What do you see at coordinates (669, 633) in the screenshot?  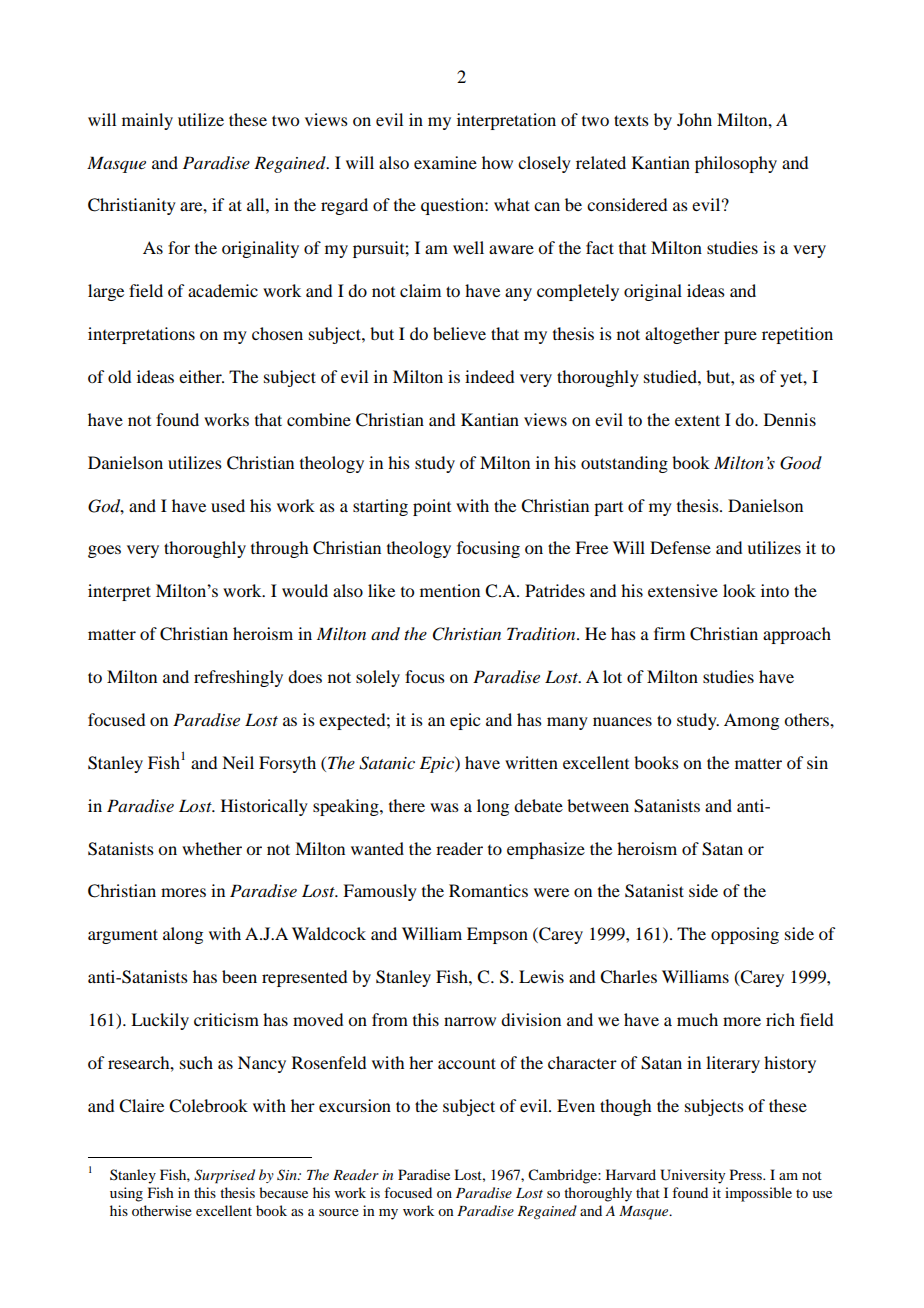 I see `firm` at bounding box center [669, 633].
